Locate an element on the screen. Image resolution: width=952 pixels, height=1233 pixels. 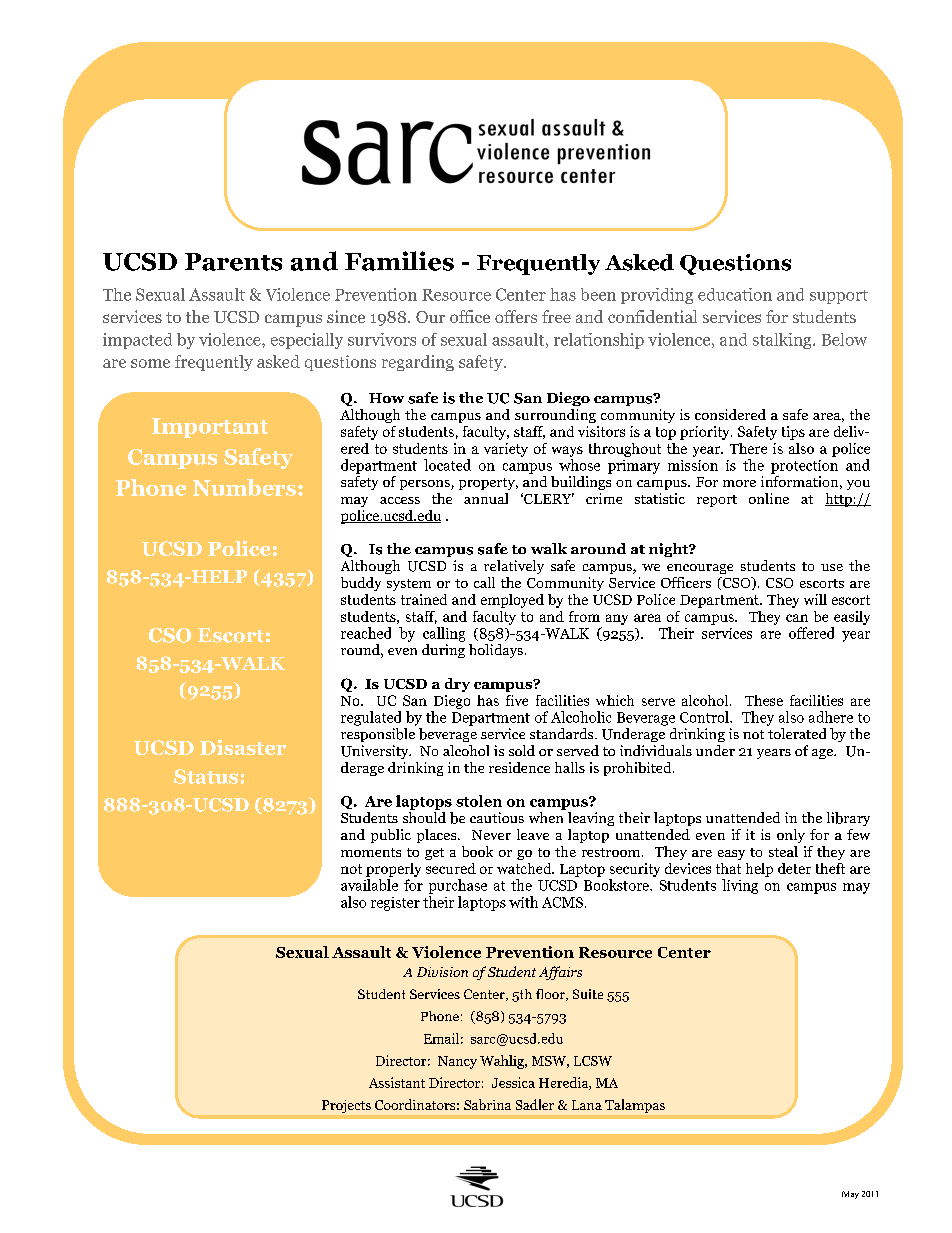
education is located at coordinates (735, 294).
